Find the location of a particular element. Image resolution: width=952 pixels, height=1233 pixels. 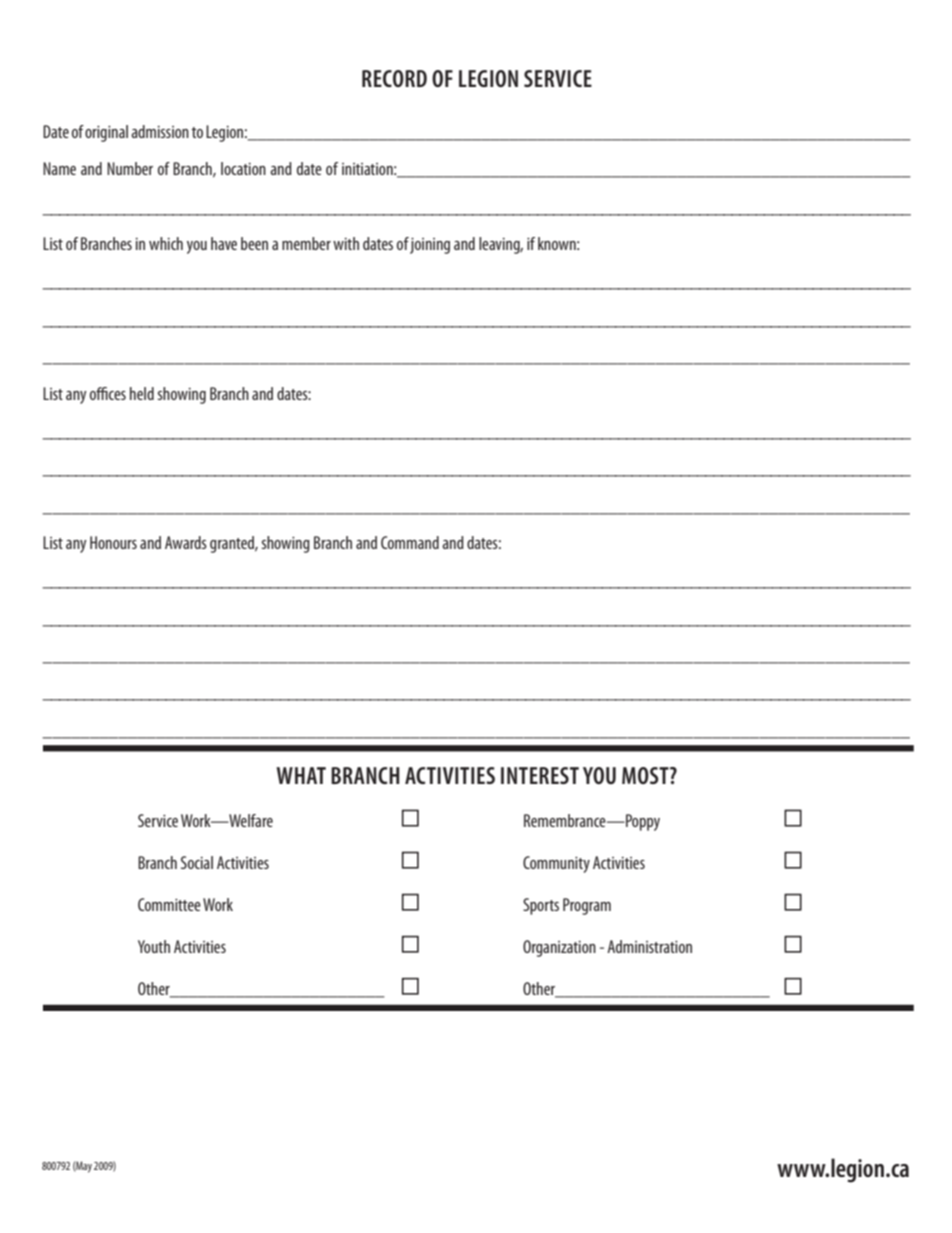

Honours is located at coordinates (113, 542).
